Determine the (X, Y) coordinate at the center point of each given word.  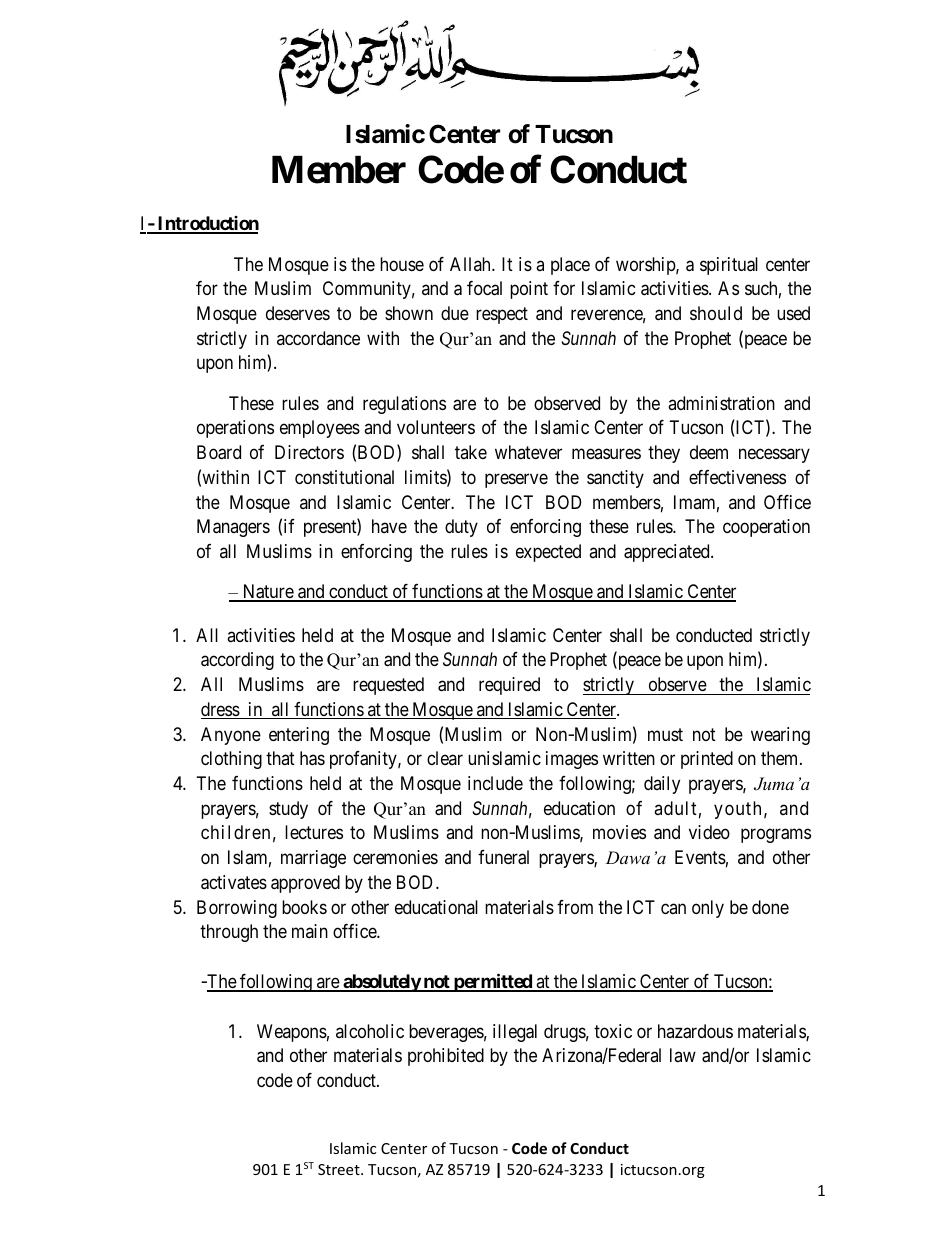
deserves (298, 313)
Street (340, 1169)
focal (484, 288)
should (716, 313)
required (509, 686)
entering (299, 736)
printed (707, 760)
